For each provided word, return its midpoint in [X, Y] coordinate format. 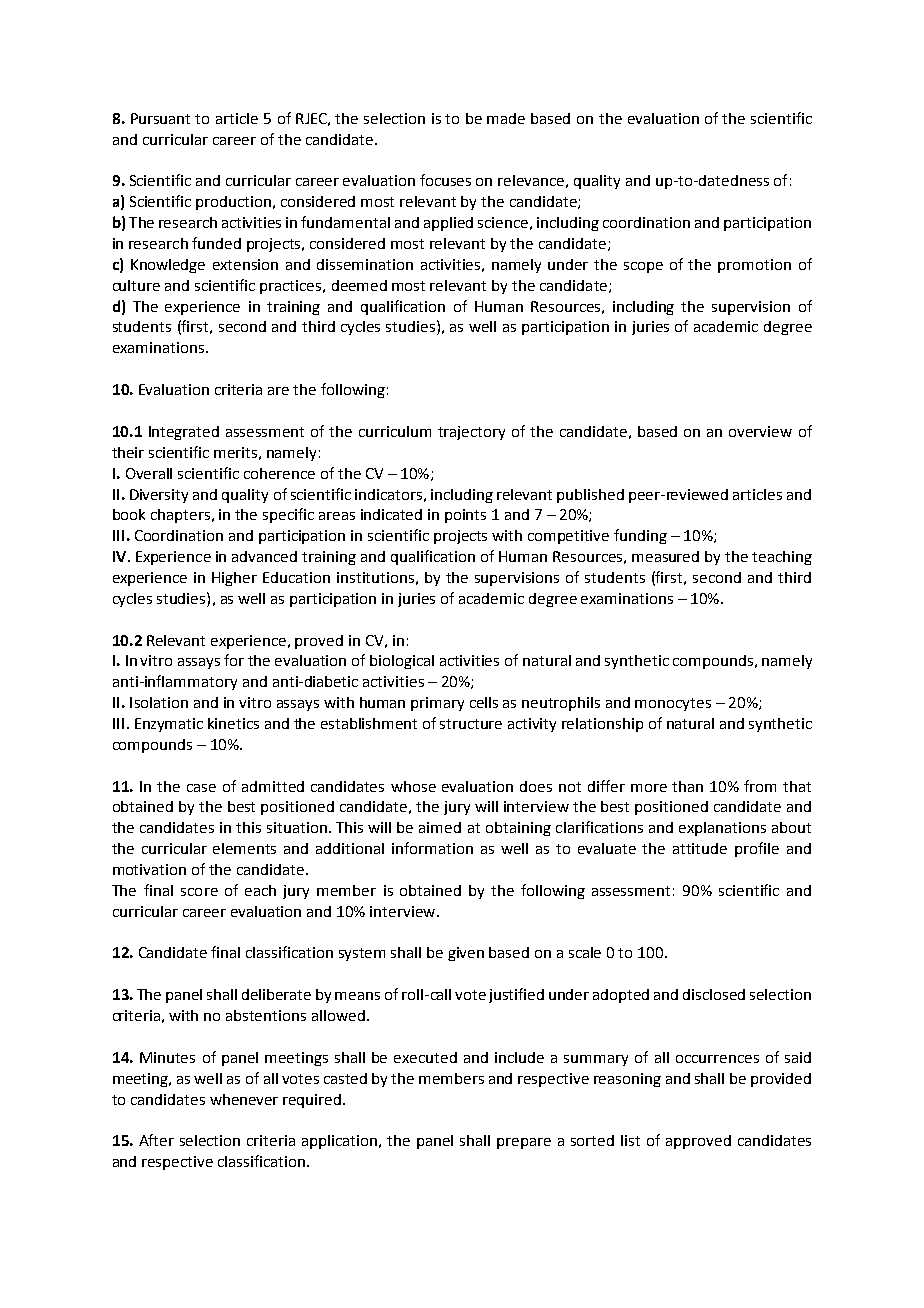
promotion [754, 266]
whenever [244, 1099]
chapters [180, 516]
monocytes [673, 704]
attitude [700, 848]
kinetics [233, 723]
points [465, 516]
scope [643, 267]
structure [471, 724]
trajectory [471, 433]
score [199, 892]
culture [136, 285]
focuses [445, 180]
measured [665, 556]
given [466, 954]
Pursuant [160, 118]
